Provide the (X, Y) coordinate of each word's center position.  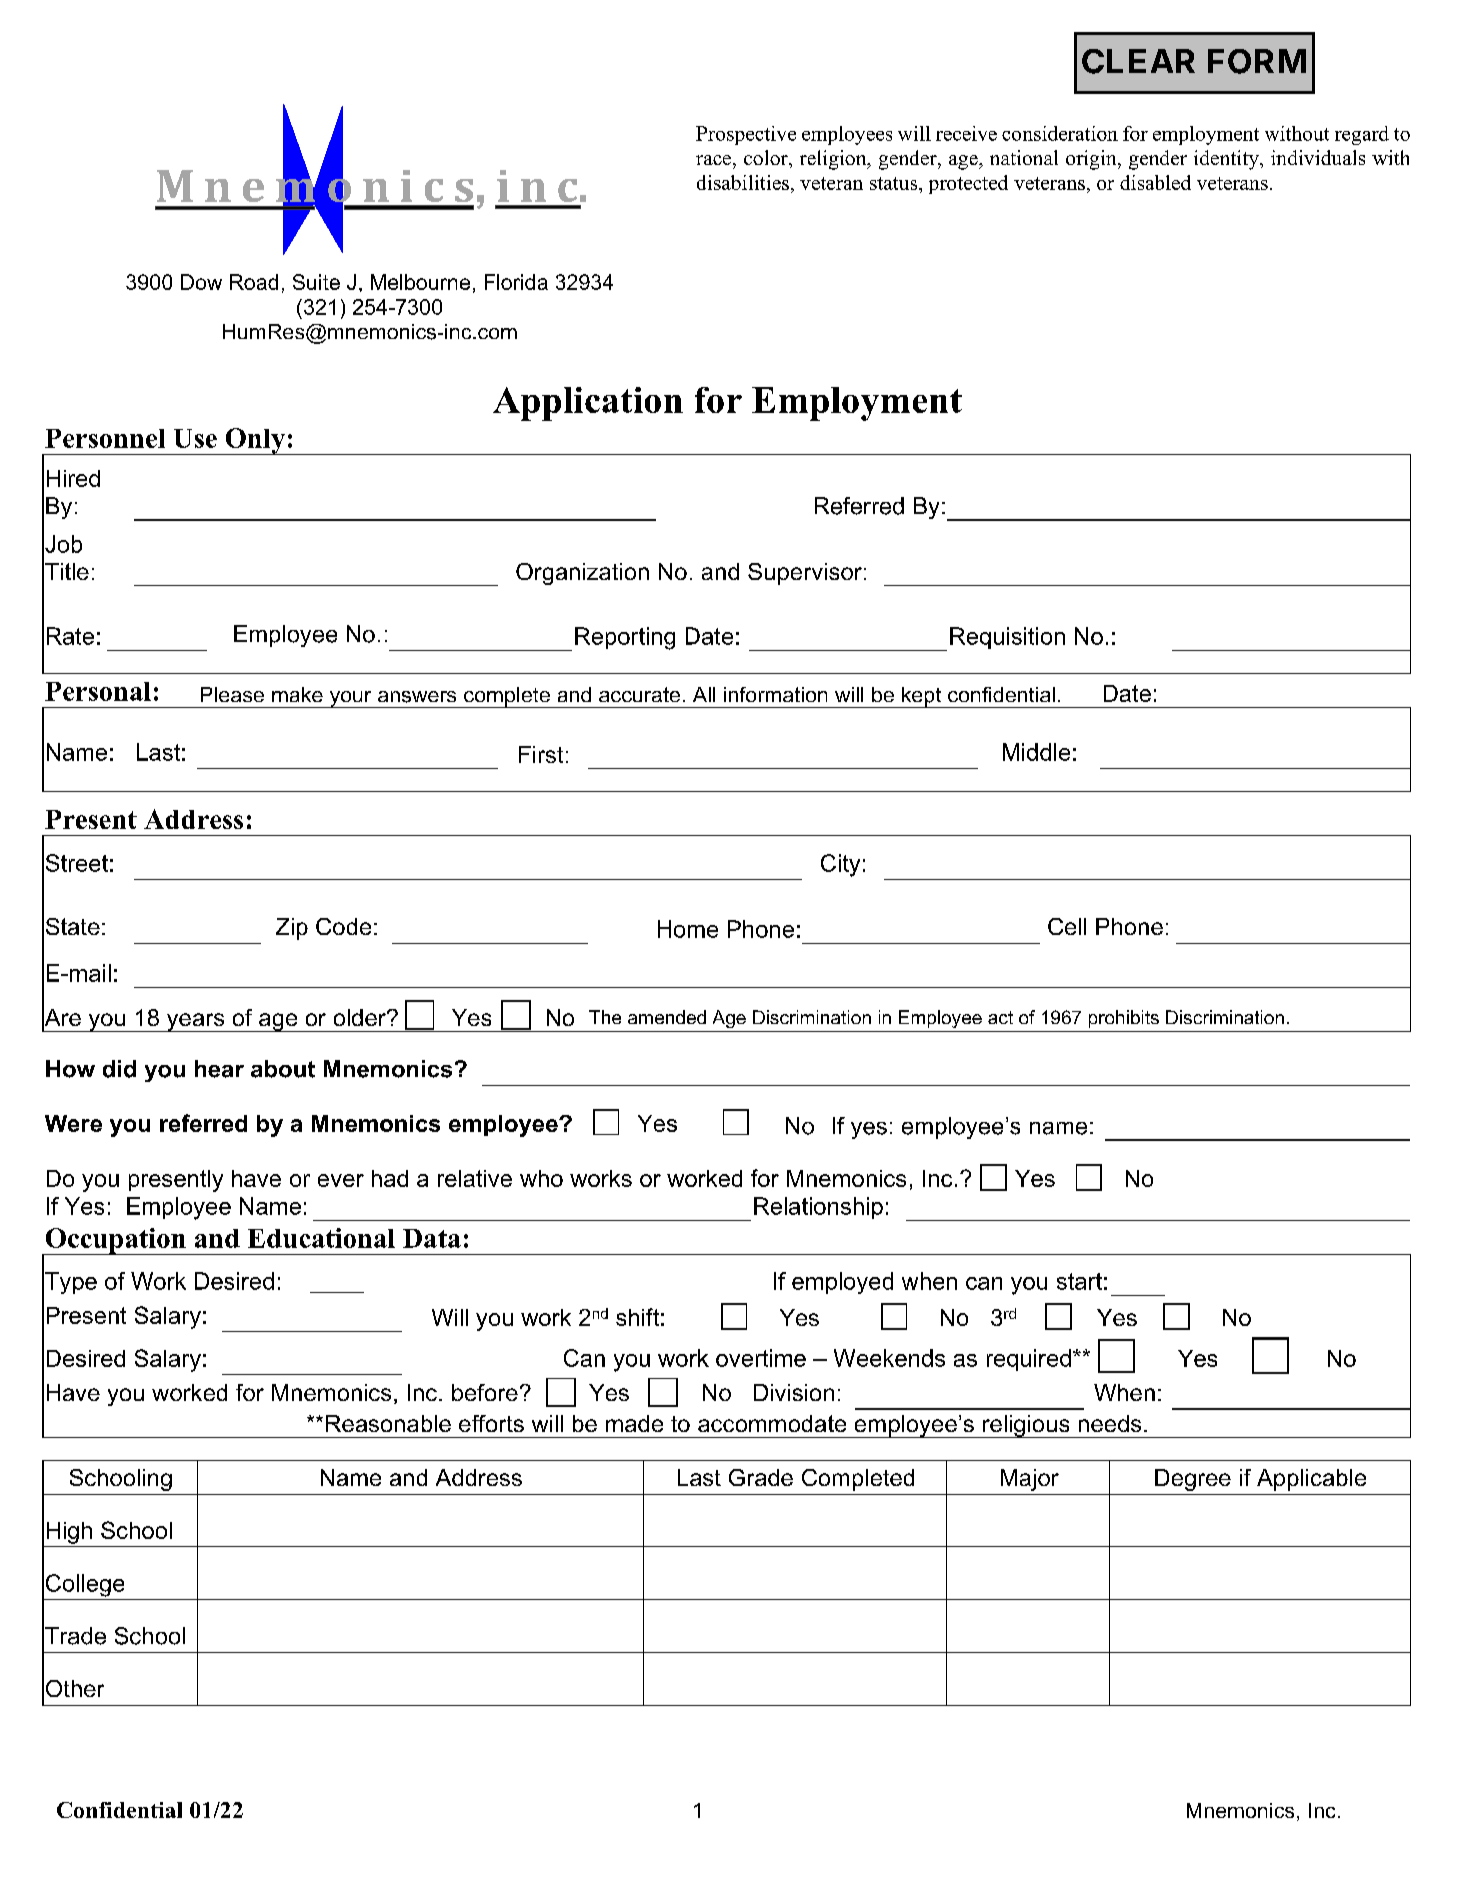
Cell (1067, 926)
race (715, 160)
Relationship (818, 1208)
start (1079, 1281)
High (69, 1533)
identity (1227, 160)
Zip (292, 929)
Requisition (1007, 638)
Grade (761, 1477)
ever (341, 1180)
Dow (201, 282)
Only (255, 441)
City (840, 865)
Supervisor (805, 574)
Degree (1193, 1480)
